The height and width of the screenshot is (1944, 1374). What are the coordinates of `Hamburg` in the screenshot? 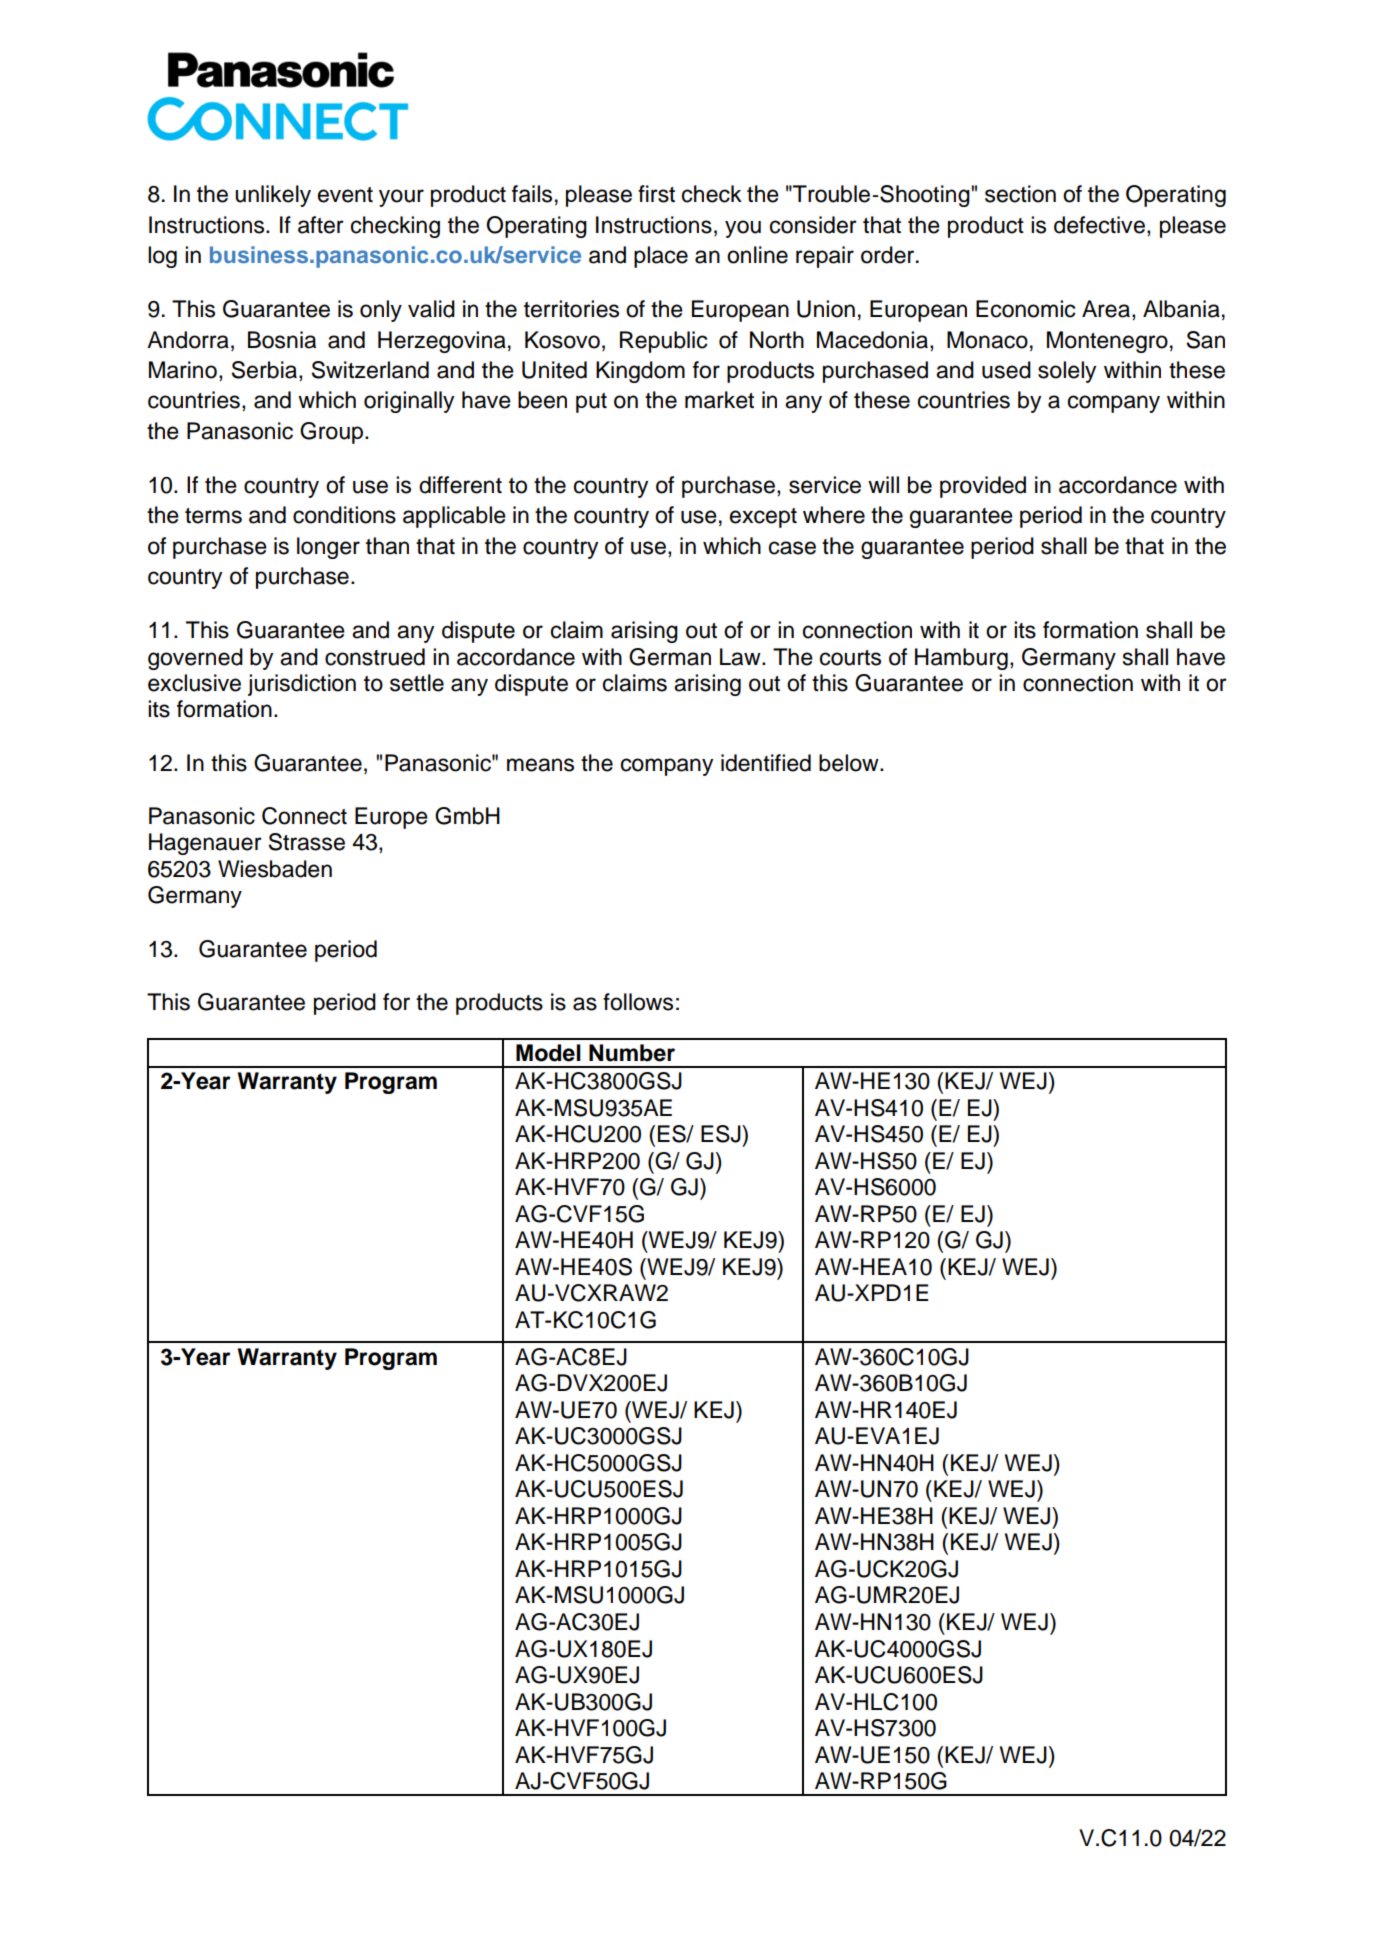 It's located at (961, 659).
